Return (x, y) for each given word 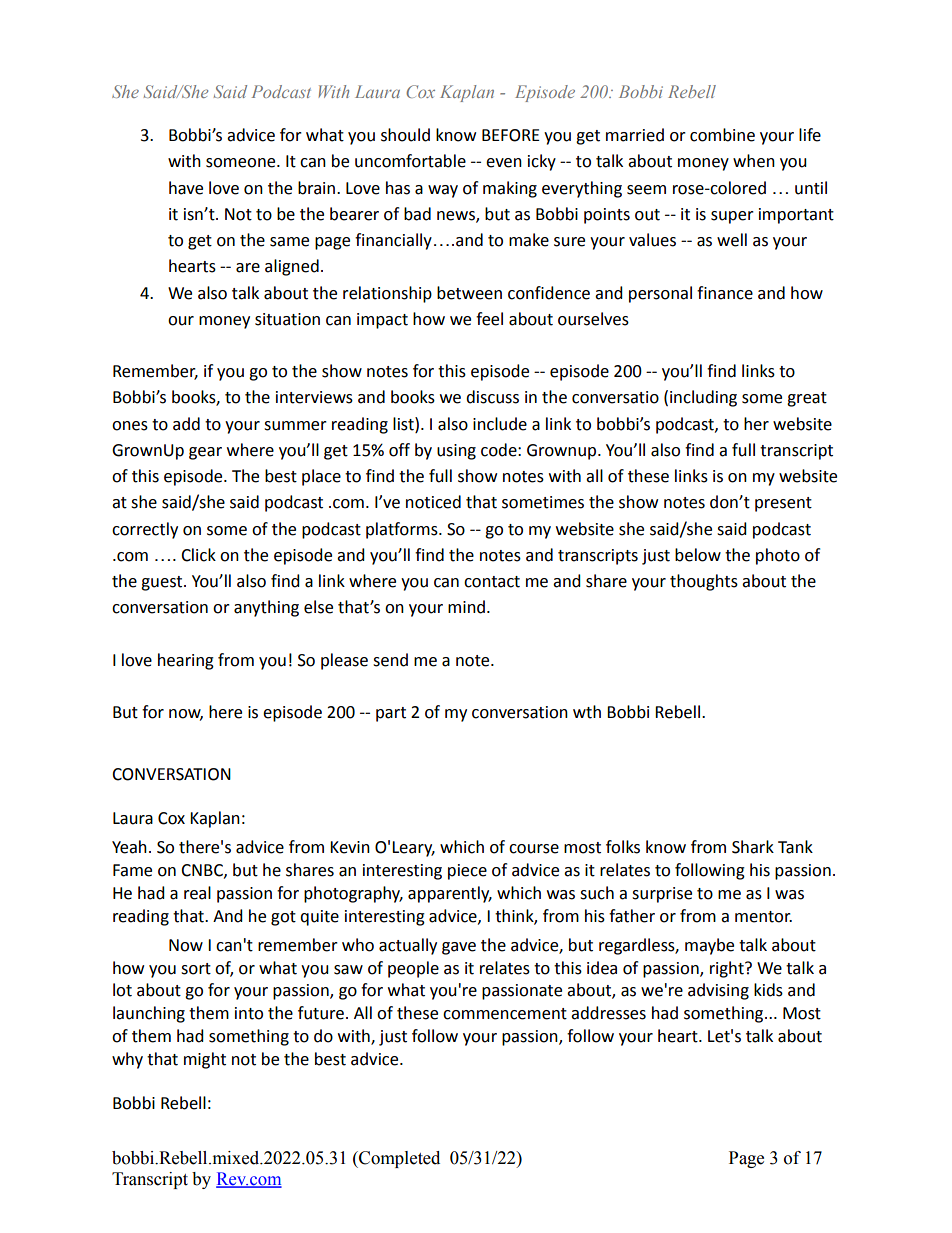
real (197, 893)
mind (466, 607)
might (205, 1060)
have (186, 188)
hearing (186, 661)
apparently (450, 894)
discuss (492, 397)
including (703, 398)
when (754, 161)
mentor (763, 917)
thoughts (704, 582)
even (504, 163)
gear (205, 453)
